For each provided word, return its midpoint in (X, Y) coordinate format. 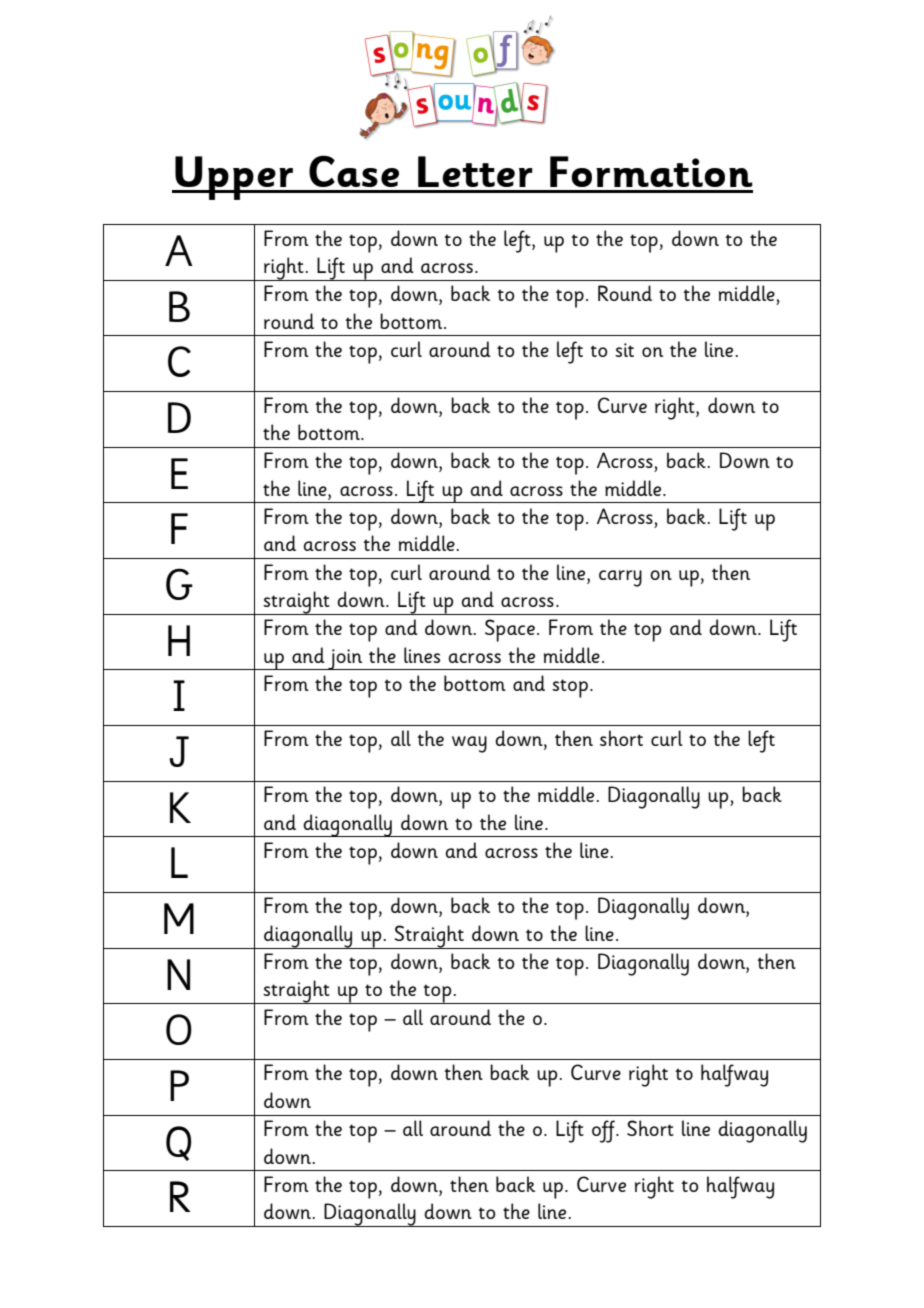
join (345, 659)
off (605, 1131)
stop (570, 688)
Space (510, 630)
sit (624, 350)
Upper (234, 178)
